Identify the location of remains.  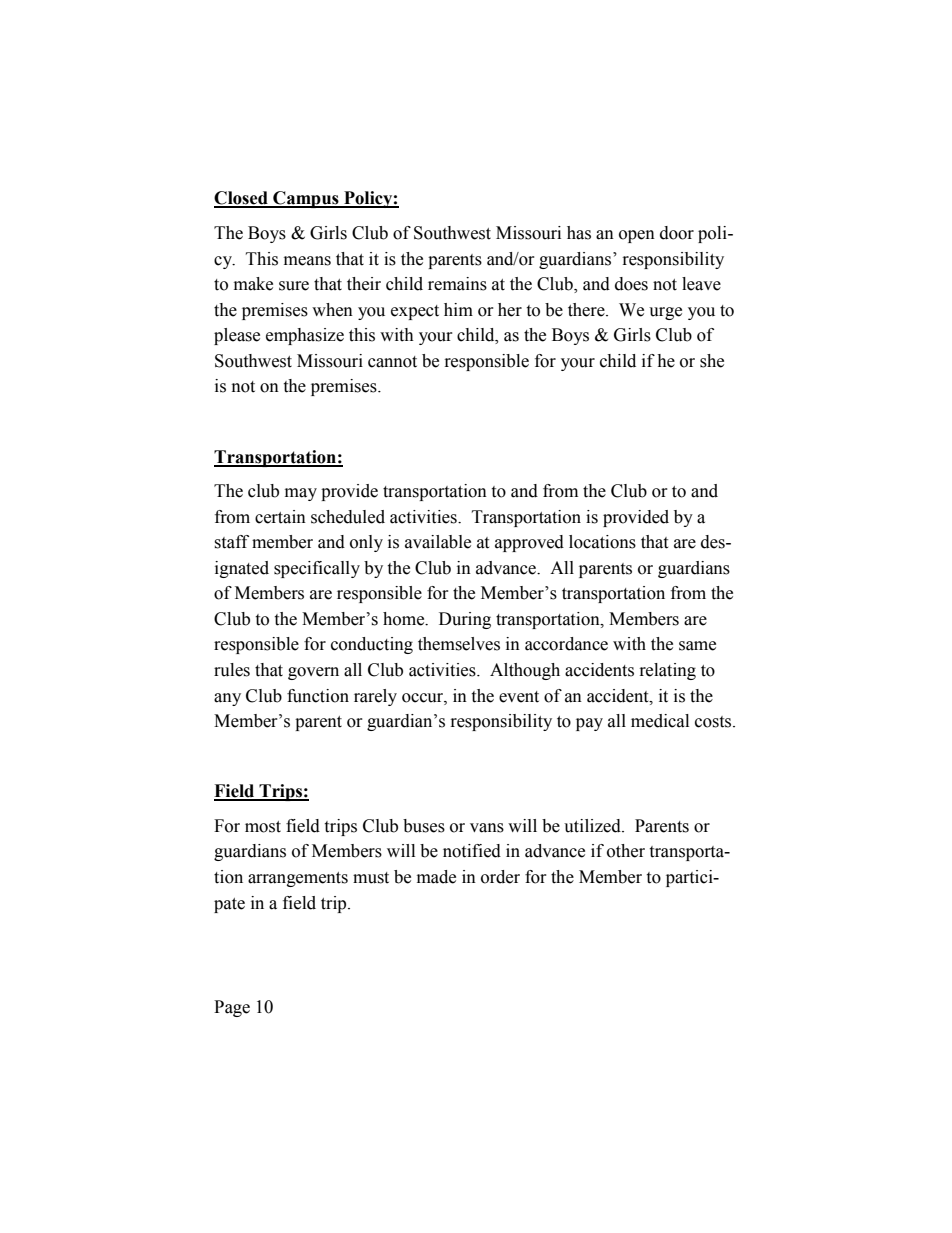
(457, 284).
